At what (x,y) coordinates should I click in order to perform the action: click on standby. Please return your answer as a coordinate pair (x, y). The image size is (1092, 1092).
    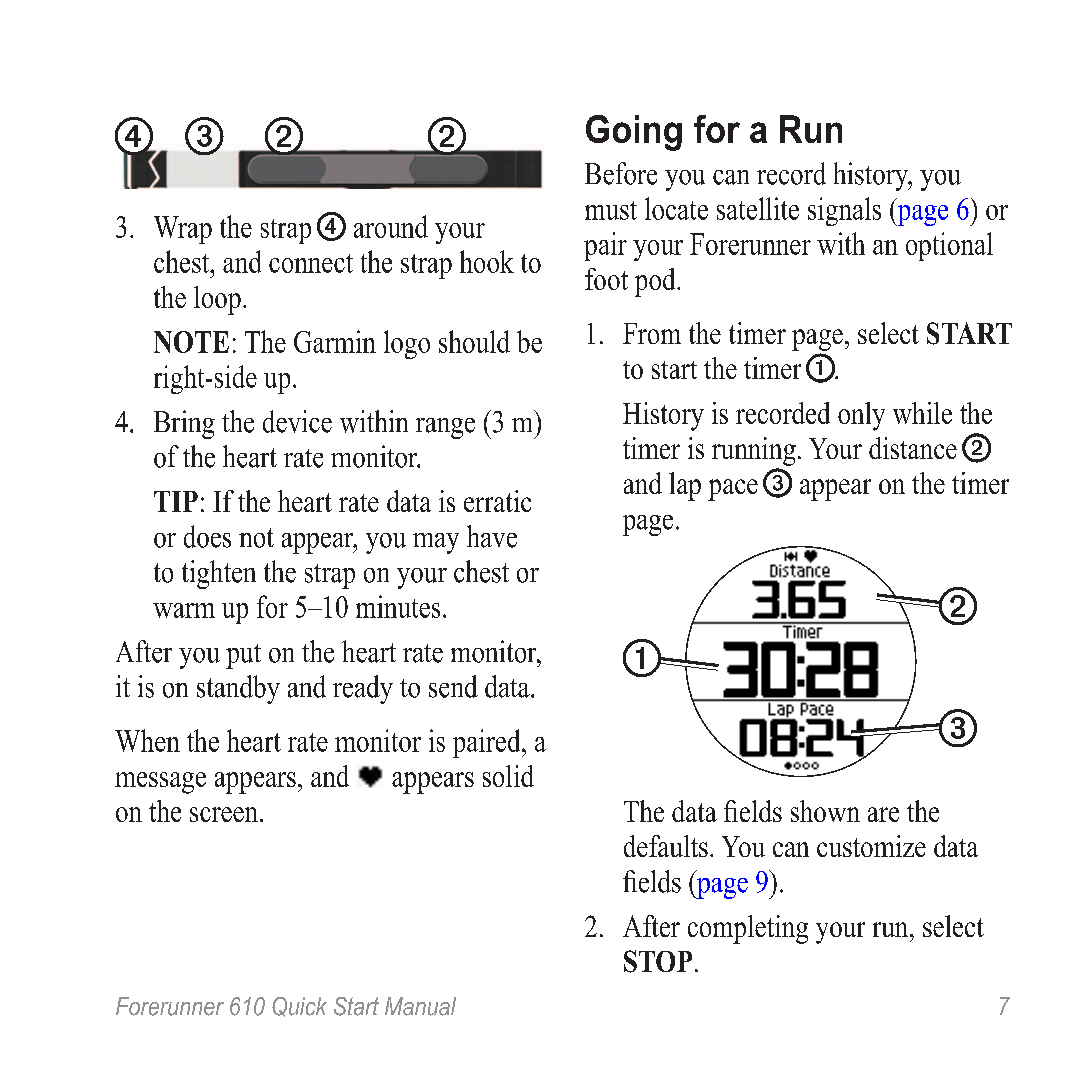
    Looking at the image, I should click on (238, 689).
